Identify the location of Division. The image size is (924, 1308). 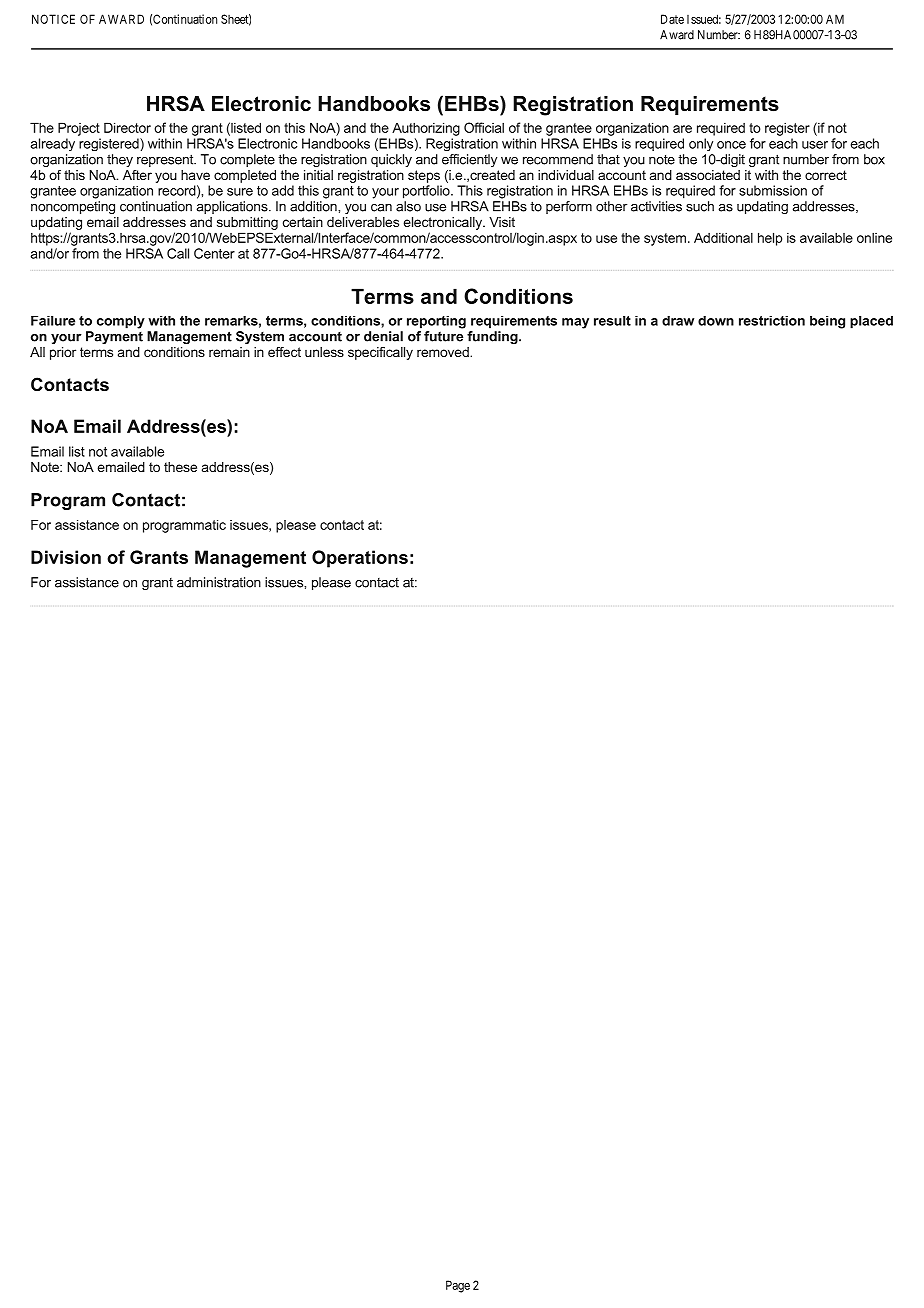
(66, 557).
